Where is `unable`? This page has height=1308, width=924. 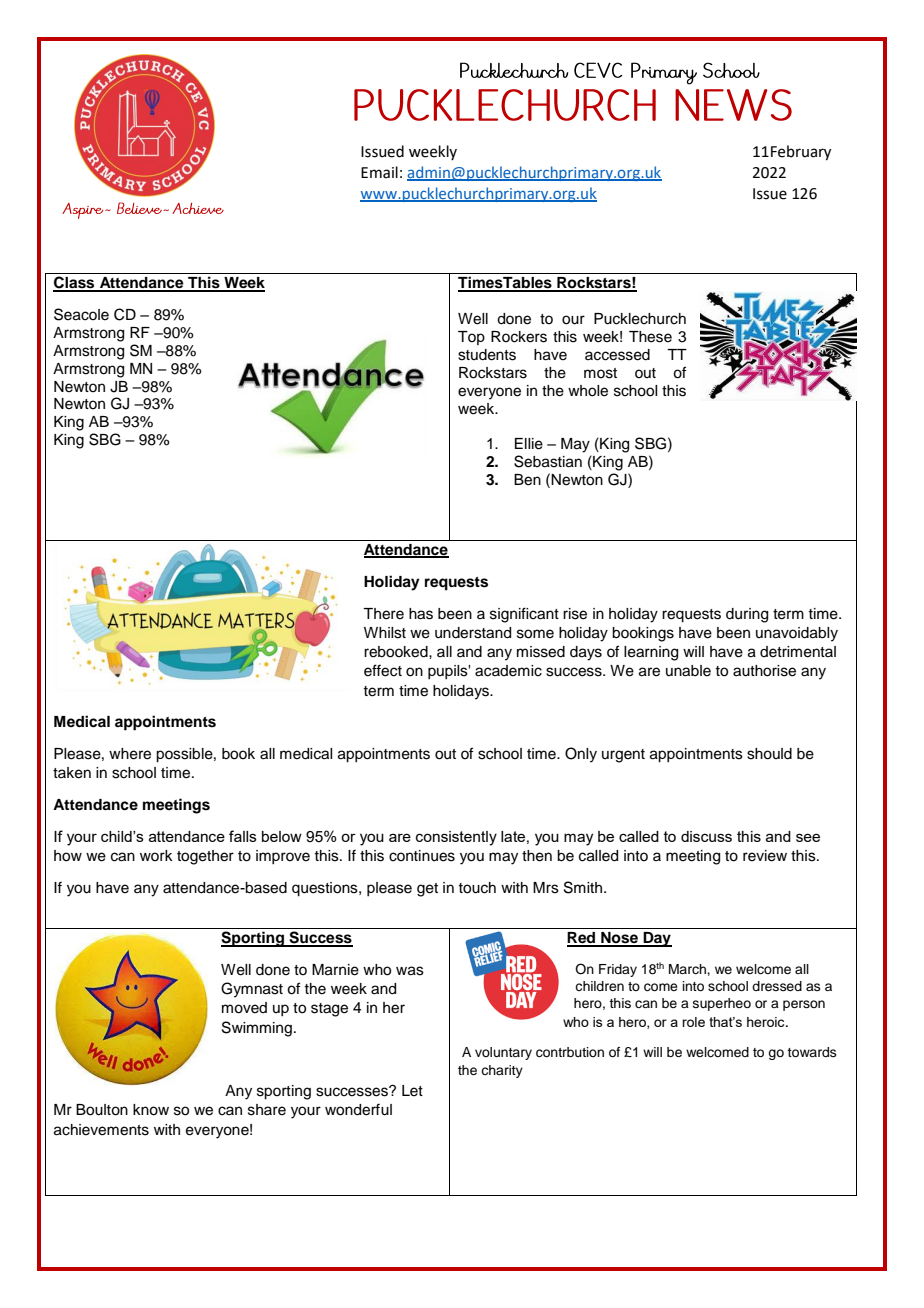 unable is located at coordinates (688, 671).
